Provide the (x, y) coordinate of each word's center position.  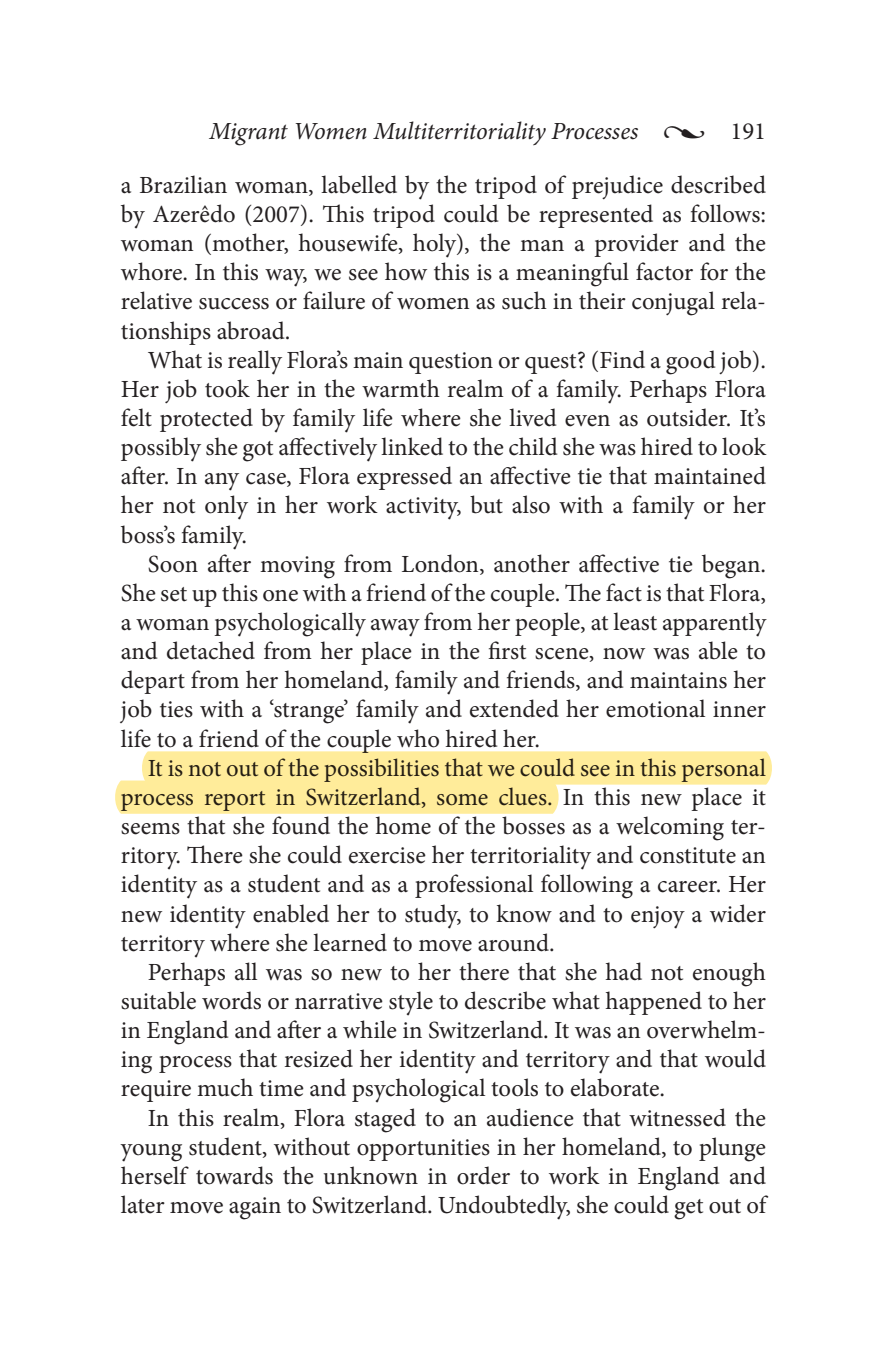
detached (211, 650)
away (395, 628)
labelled (359, 184)
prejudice (617, 187)
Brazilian (183, 184)
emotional (655, 708)
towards (234, 1175)
